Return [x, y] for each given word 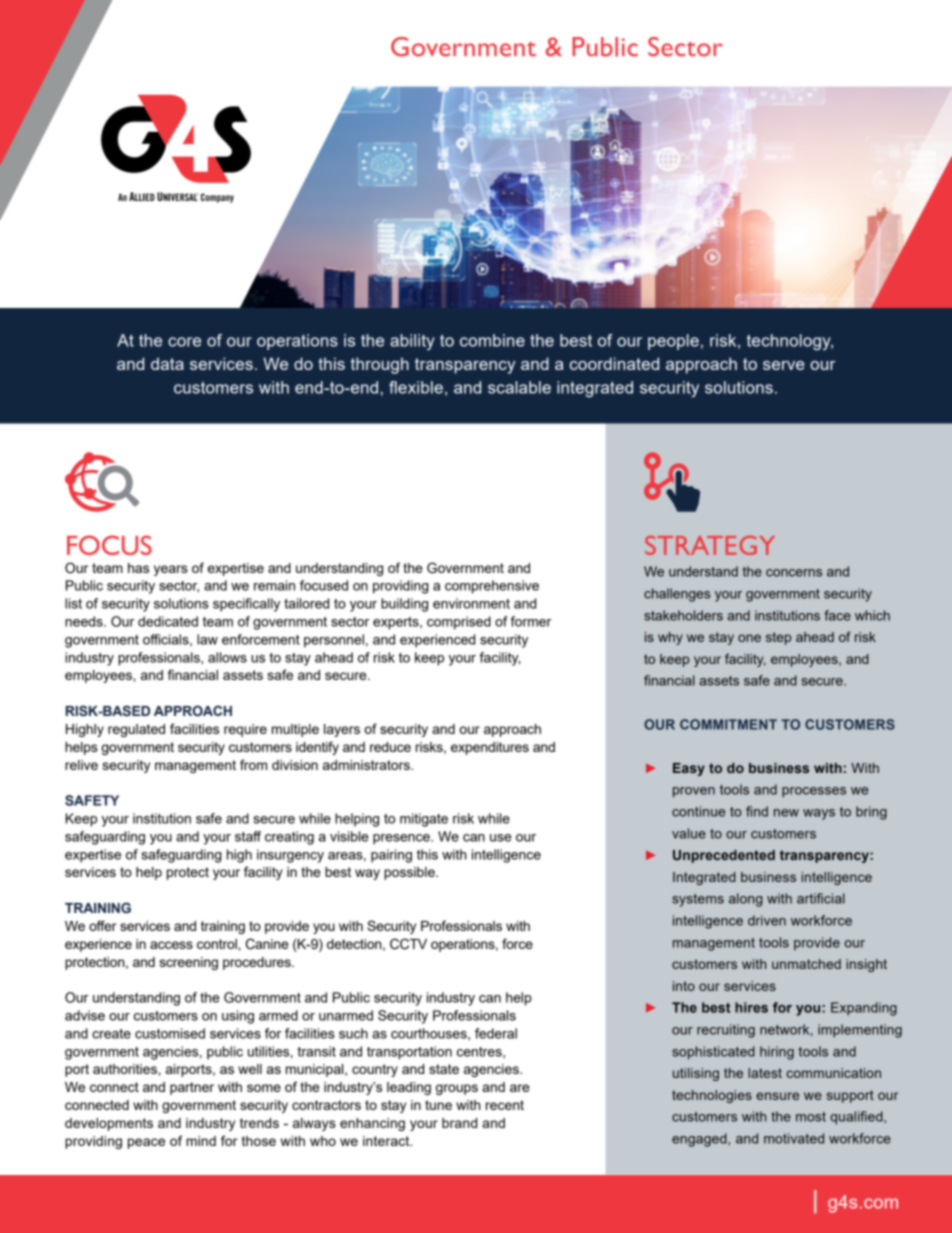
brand [459, 1123]
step [778, 638]
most [811, 1117]
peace [146, 1143]
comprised [459, 623]
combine [492, 340]
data [167, 363]
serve [784, 365]
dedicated [168, 621]
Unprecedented [724, 856]
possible [410, 873]
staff [248, 836]
